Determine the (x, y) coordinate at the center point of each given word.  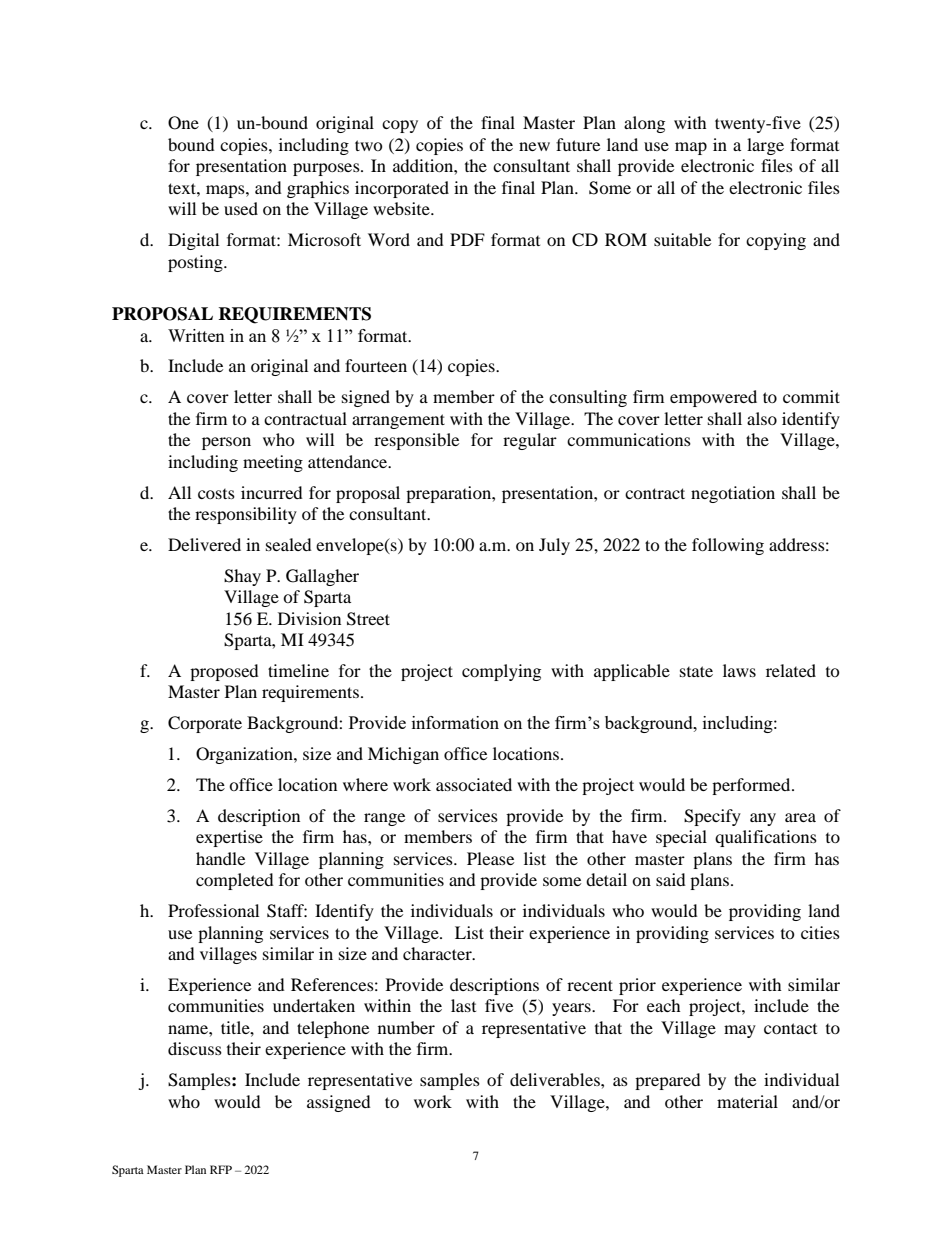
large (765, 146)
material (747, 1101)
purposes (327, 169)
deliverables (556, 1079)
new (534, 146)
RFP (221, 1169)
